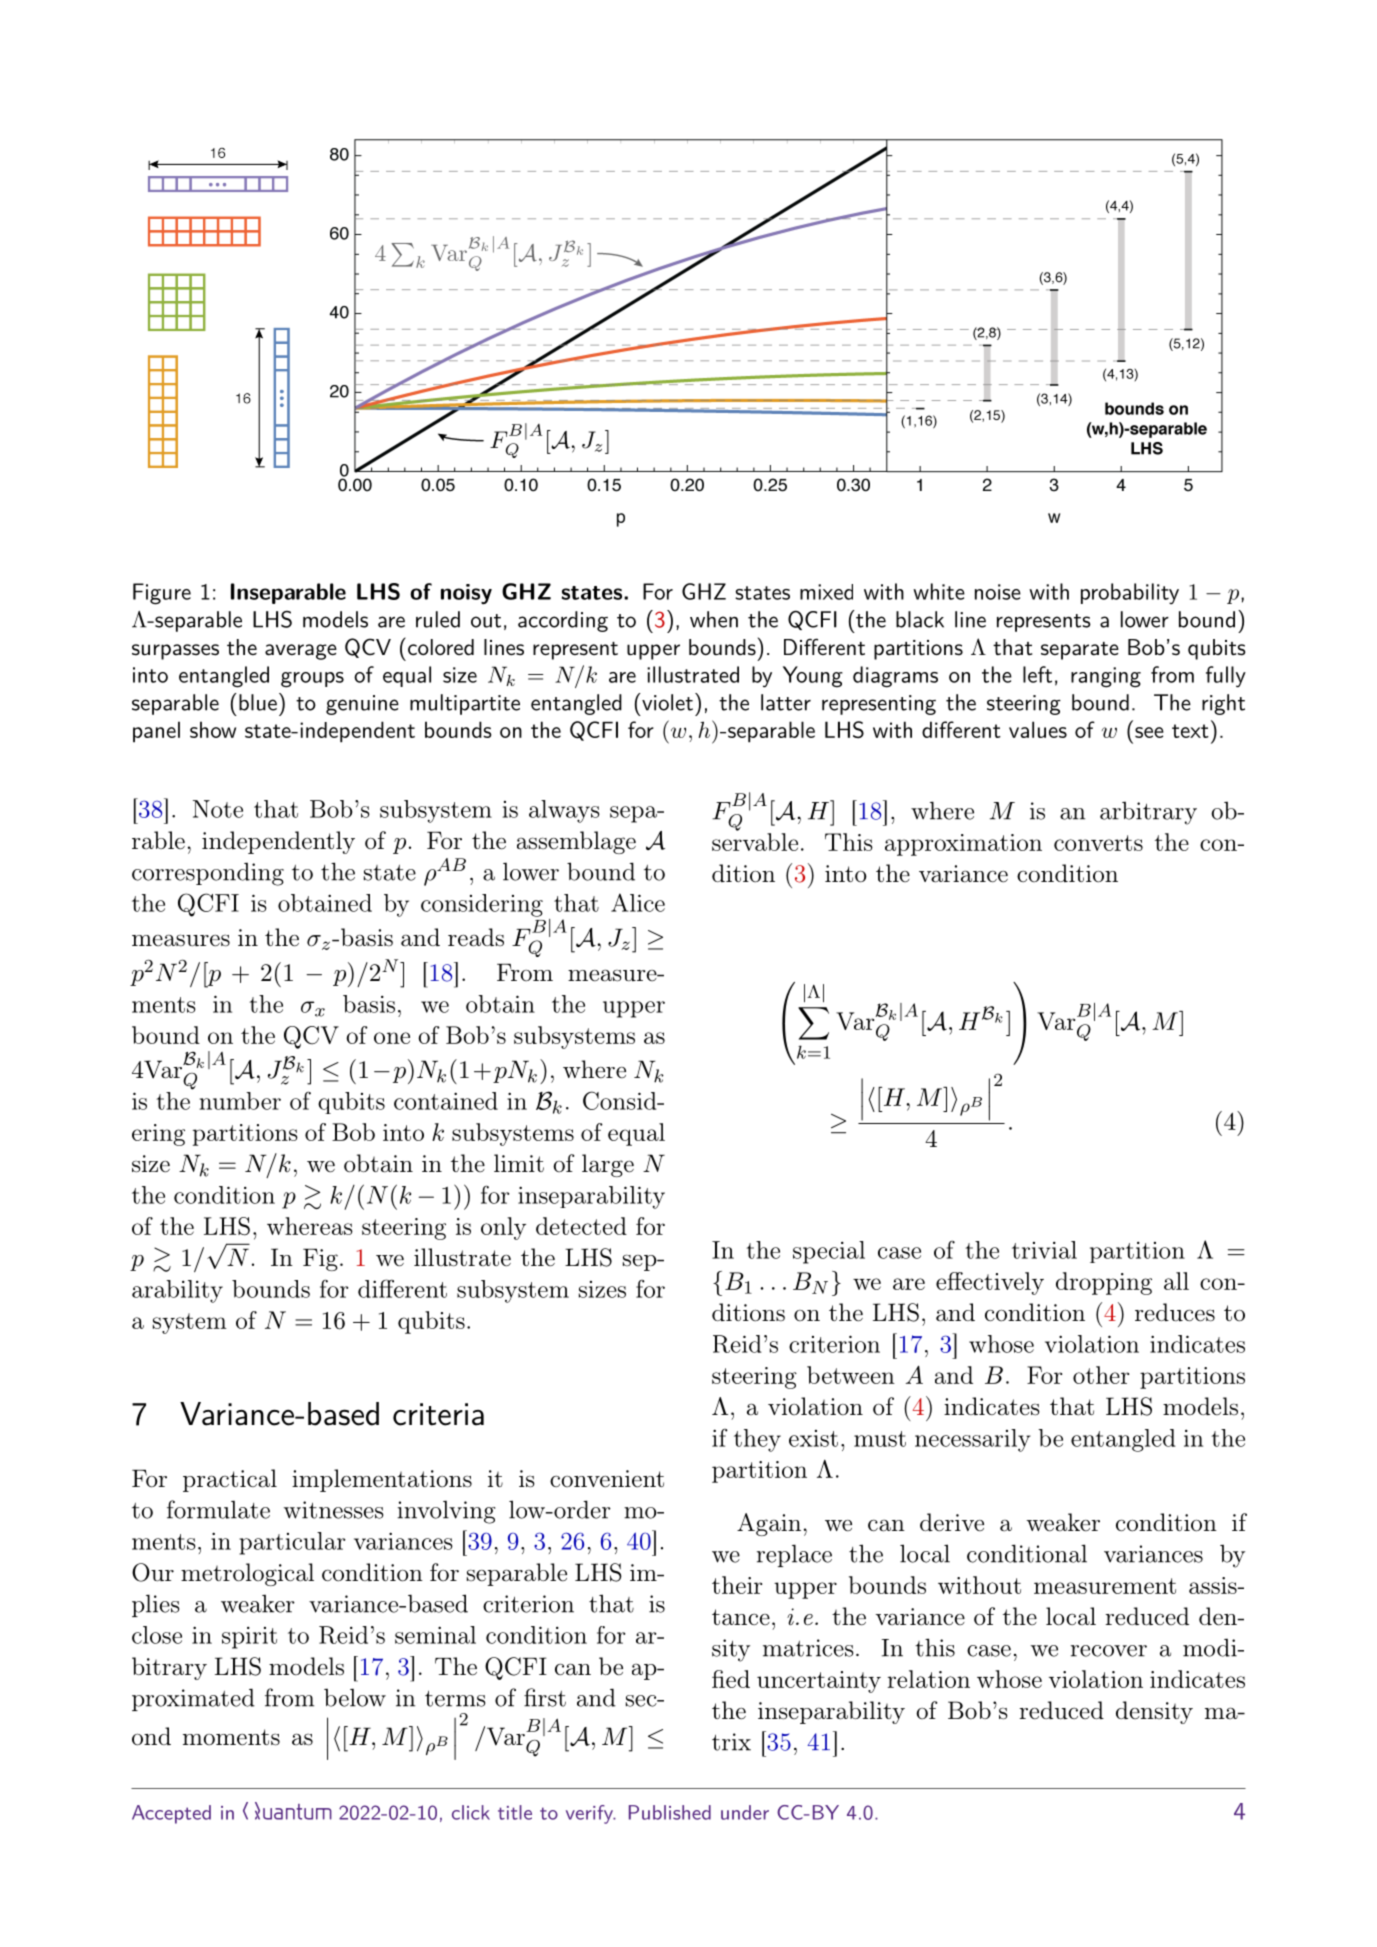  What do you see at coordinates (973, 1440) in the screenshot?
I see `necessarily` at bounding box center [973, 1440].
